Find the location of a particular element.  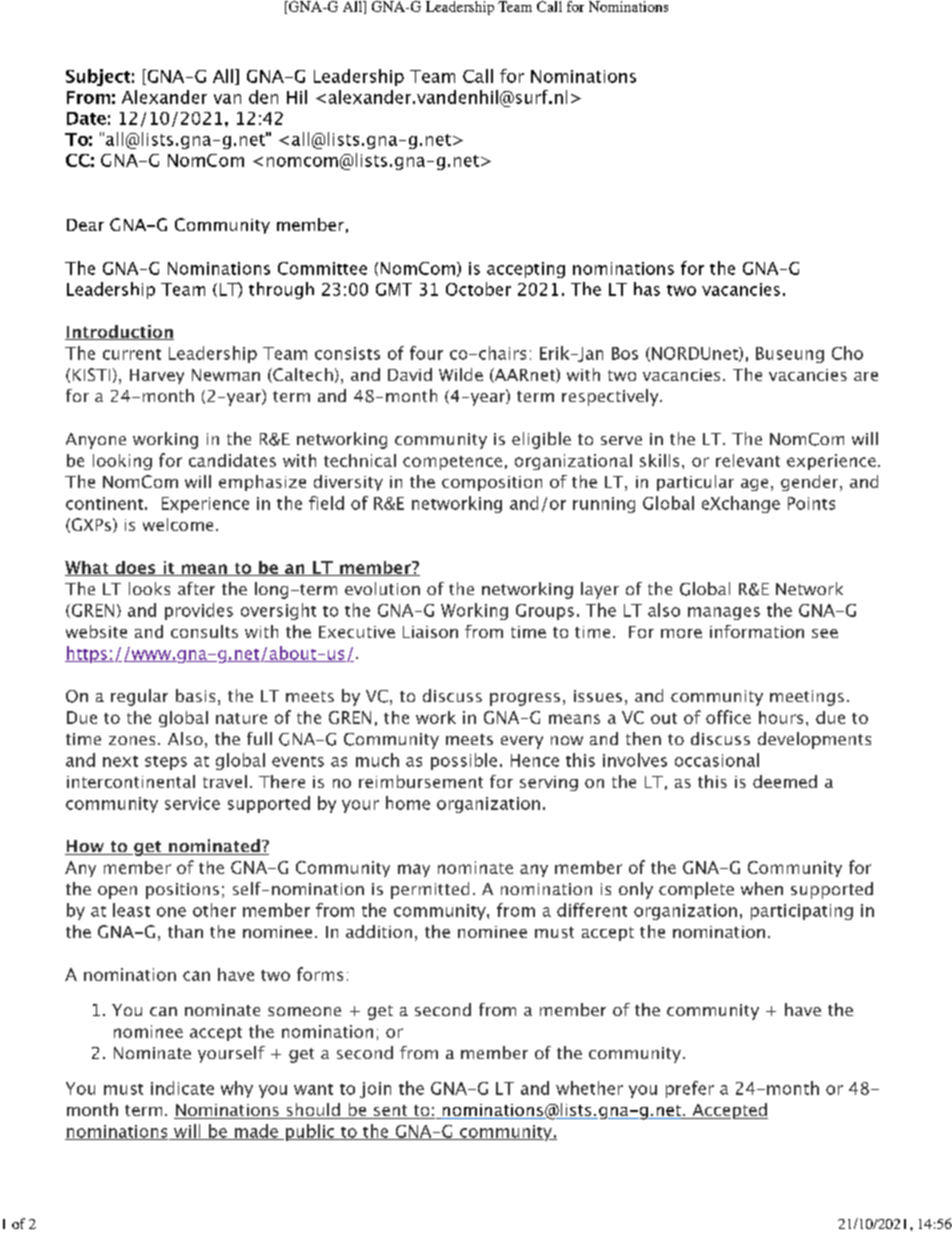

Dear is located at coordinates (85, 225).
